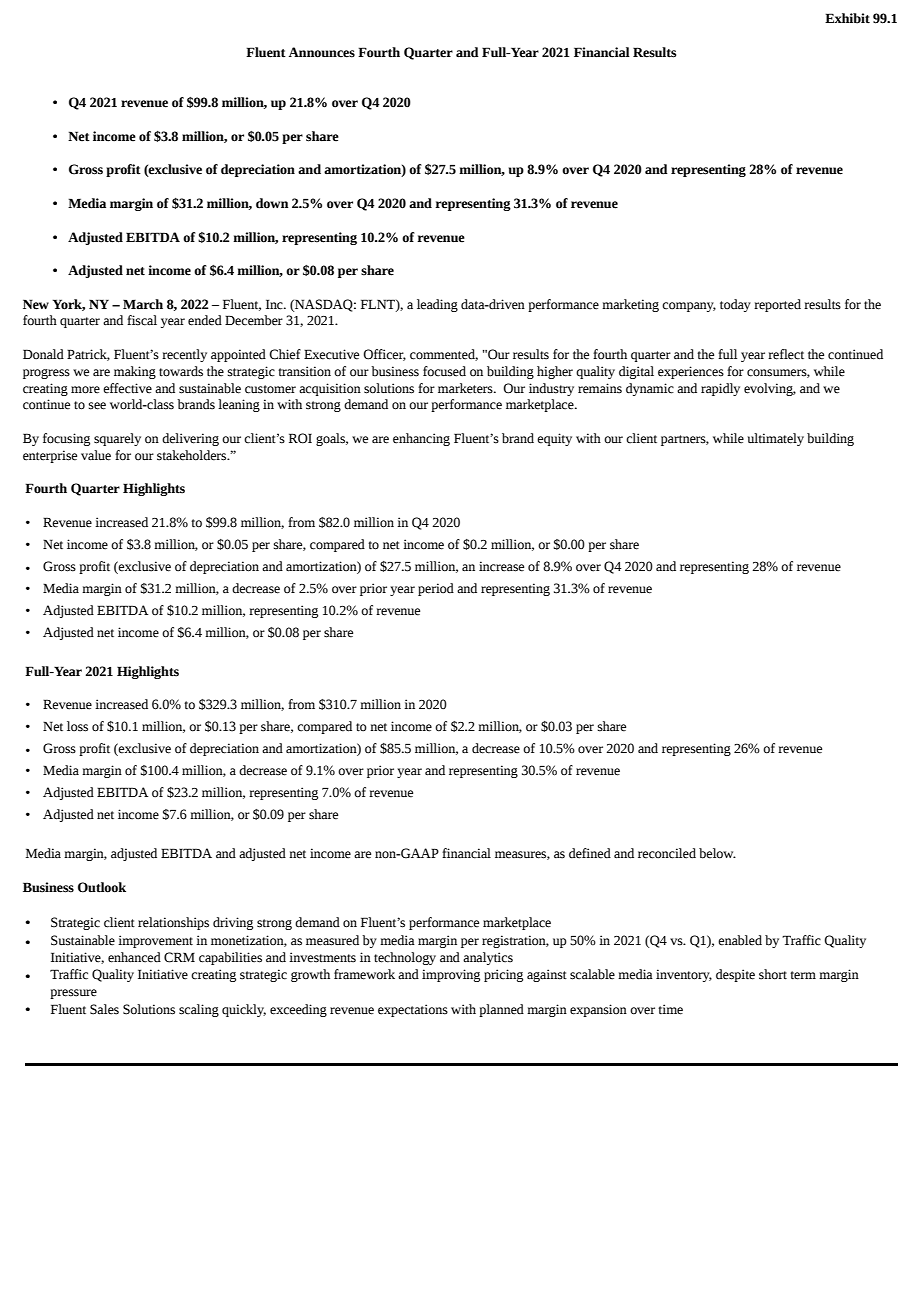 This screenshot has height=1308, width=924. Describe the element at coordinates (143, 304) in the screenshot. I see `March` at that location.
